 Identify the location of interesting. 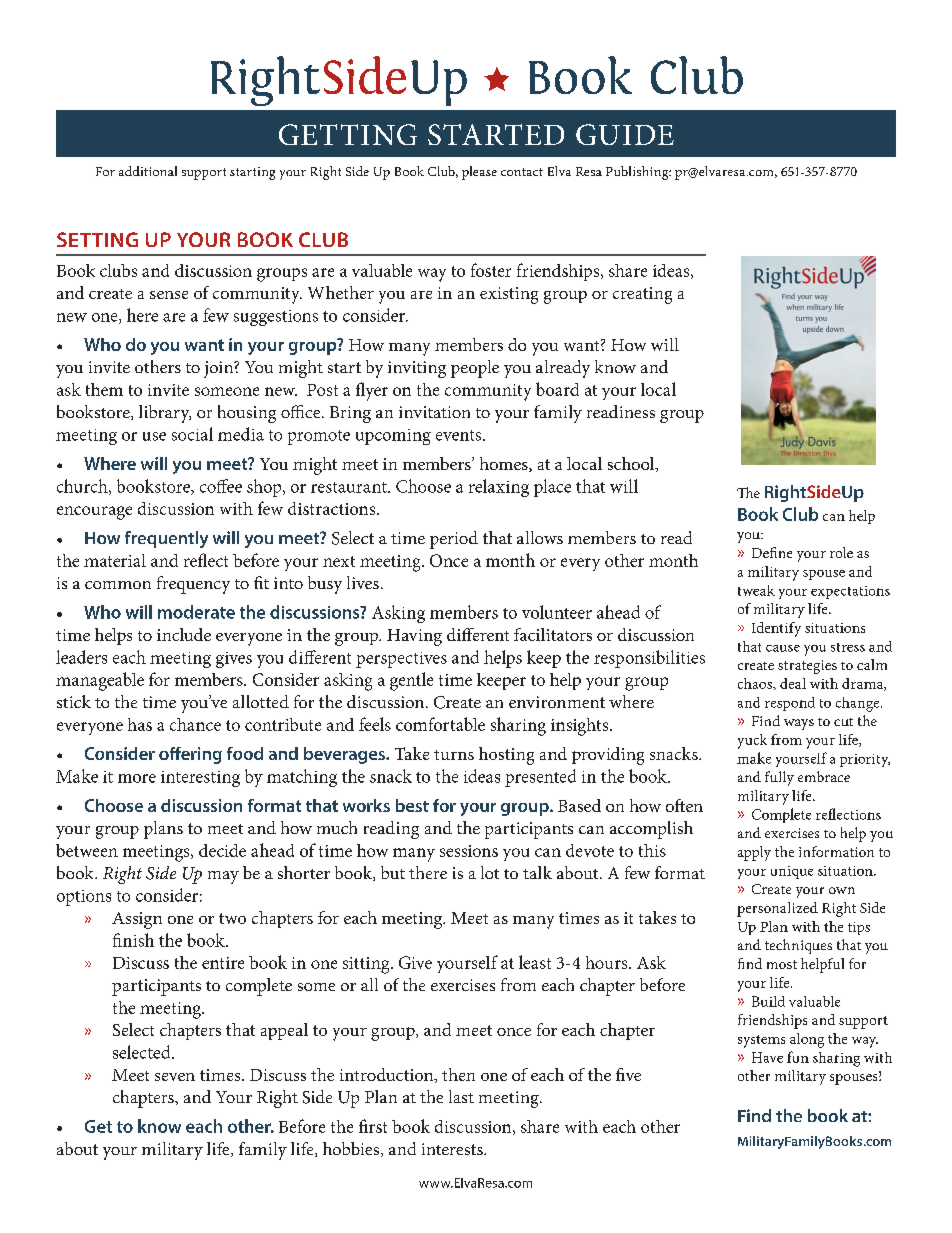
(200, 779).
